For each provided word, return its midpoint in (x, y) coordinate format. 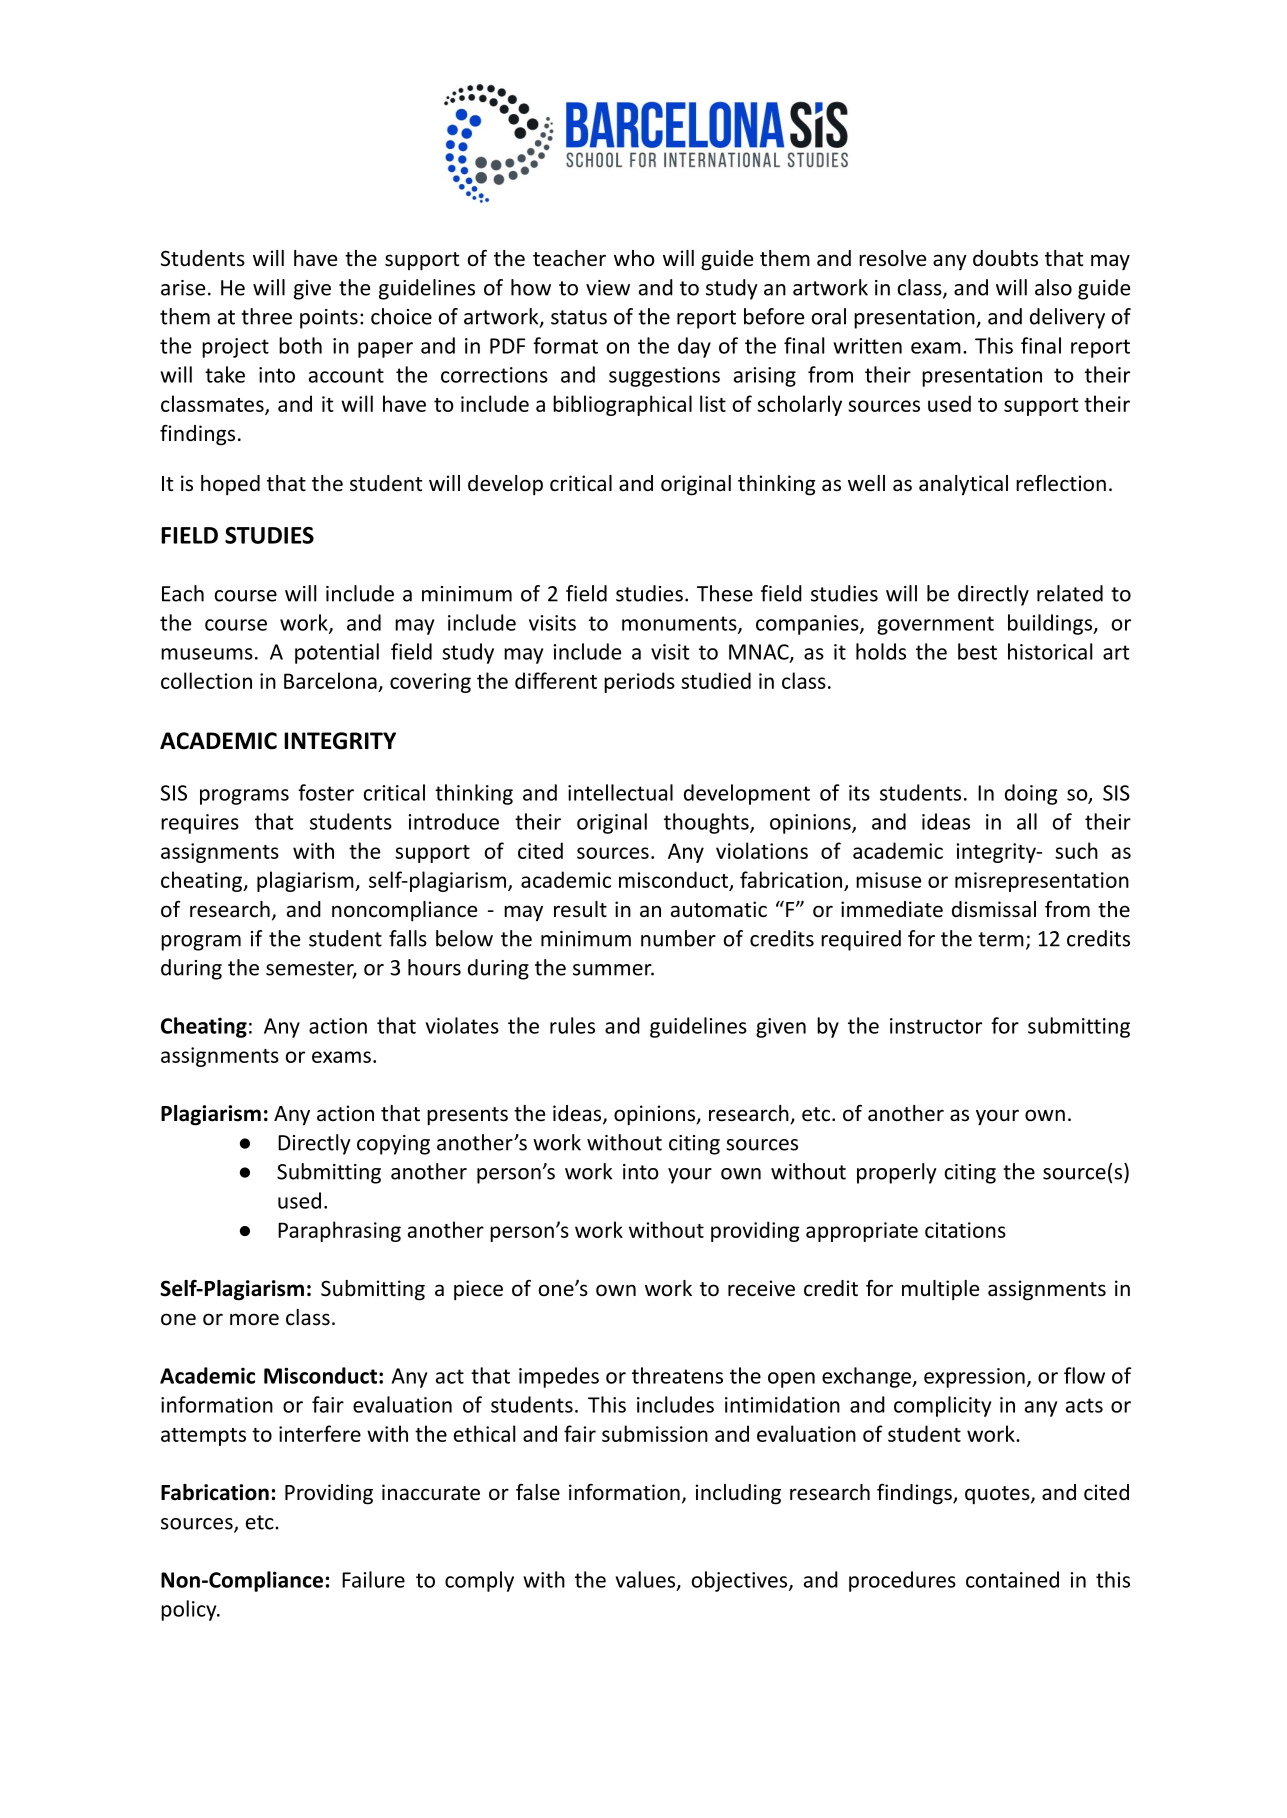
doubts (1005, 258)
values (647, 1580)
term (1001, 939)
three (266, 316)
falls (408, 938)
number (678, 938)
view (608, 288)
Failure (373, 1579)
